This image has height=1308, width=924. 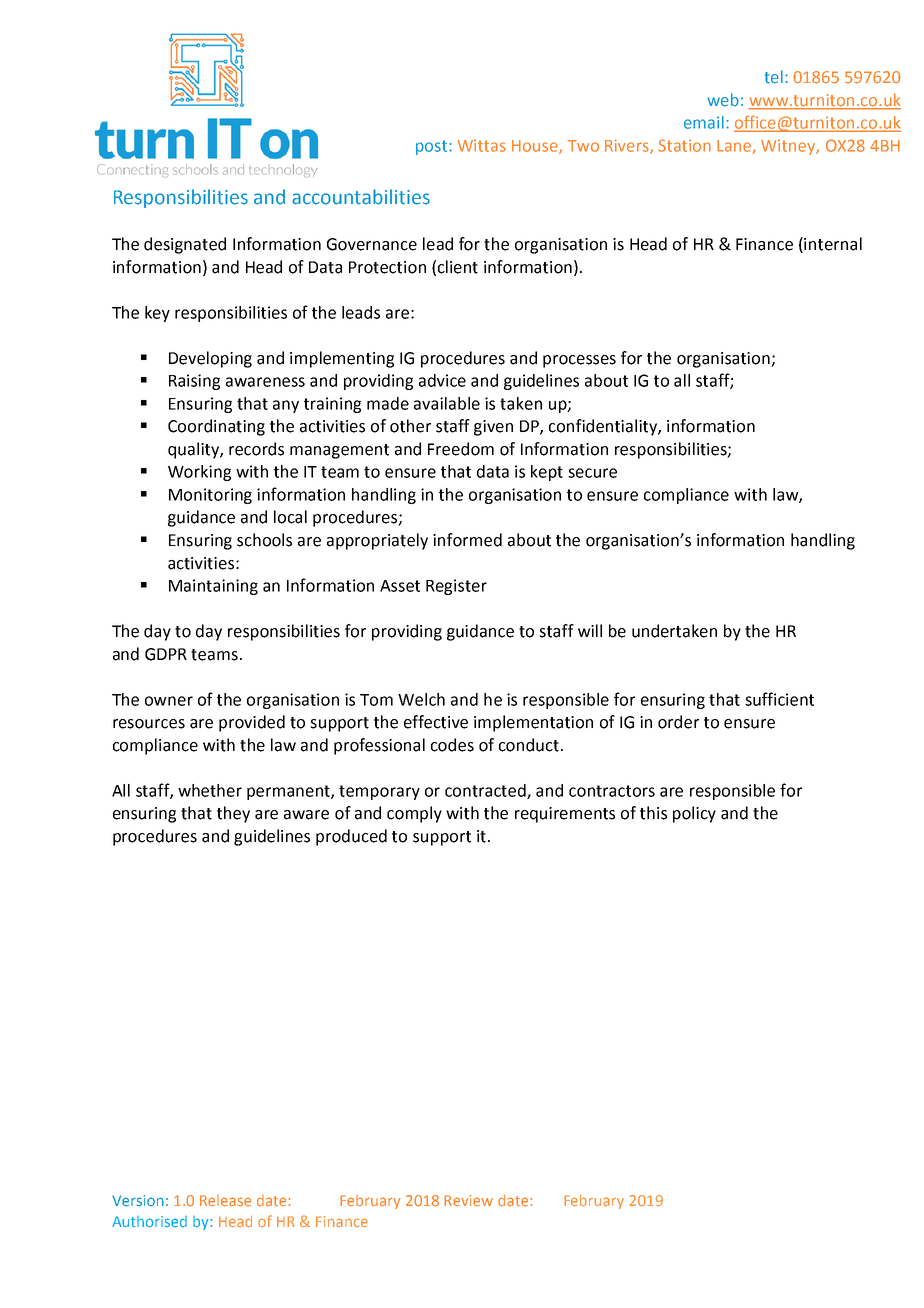 I want to click on Welch, so click(x=421, y=699).
